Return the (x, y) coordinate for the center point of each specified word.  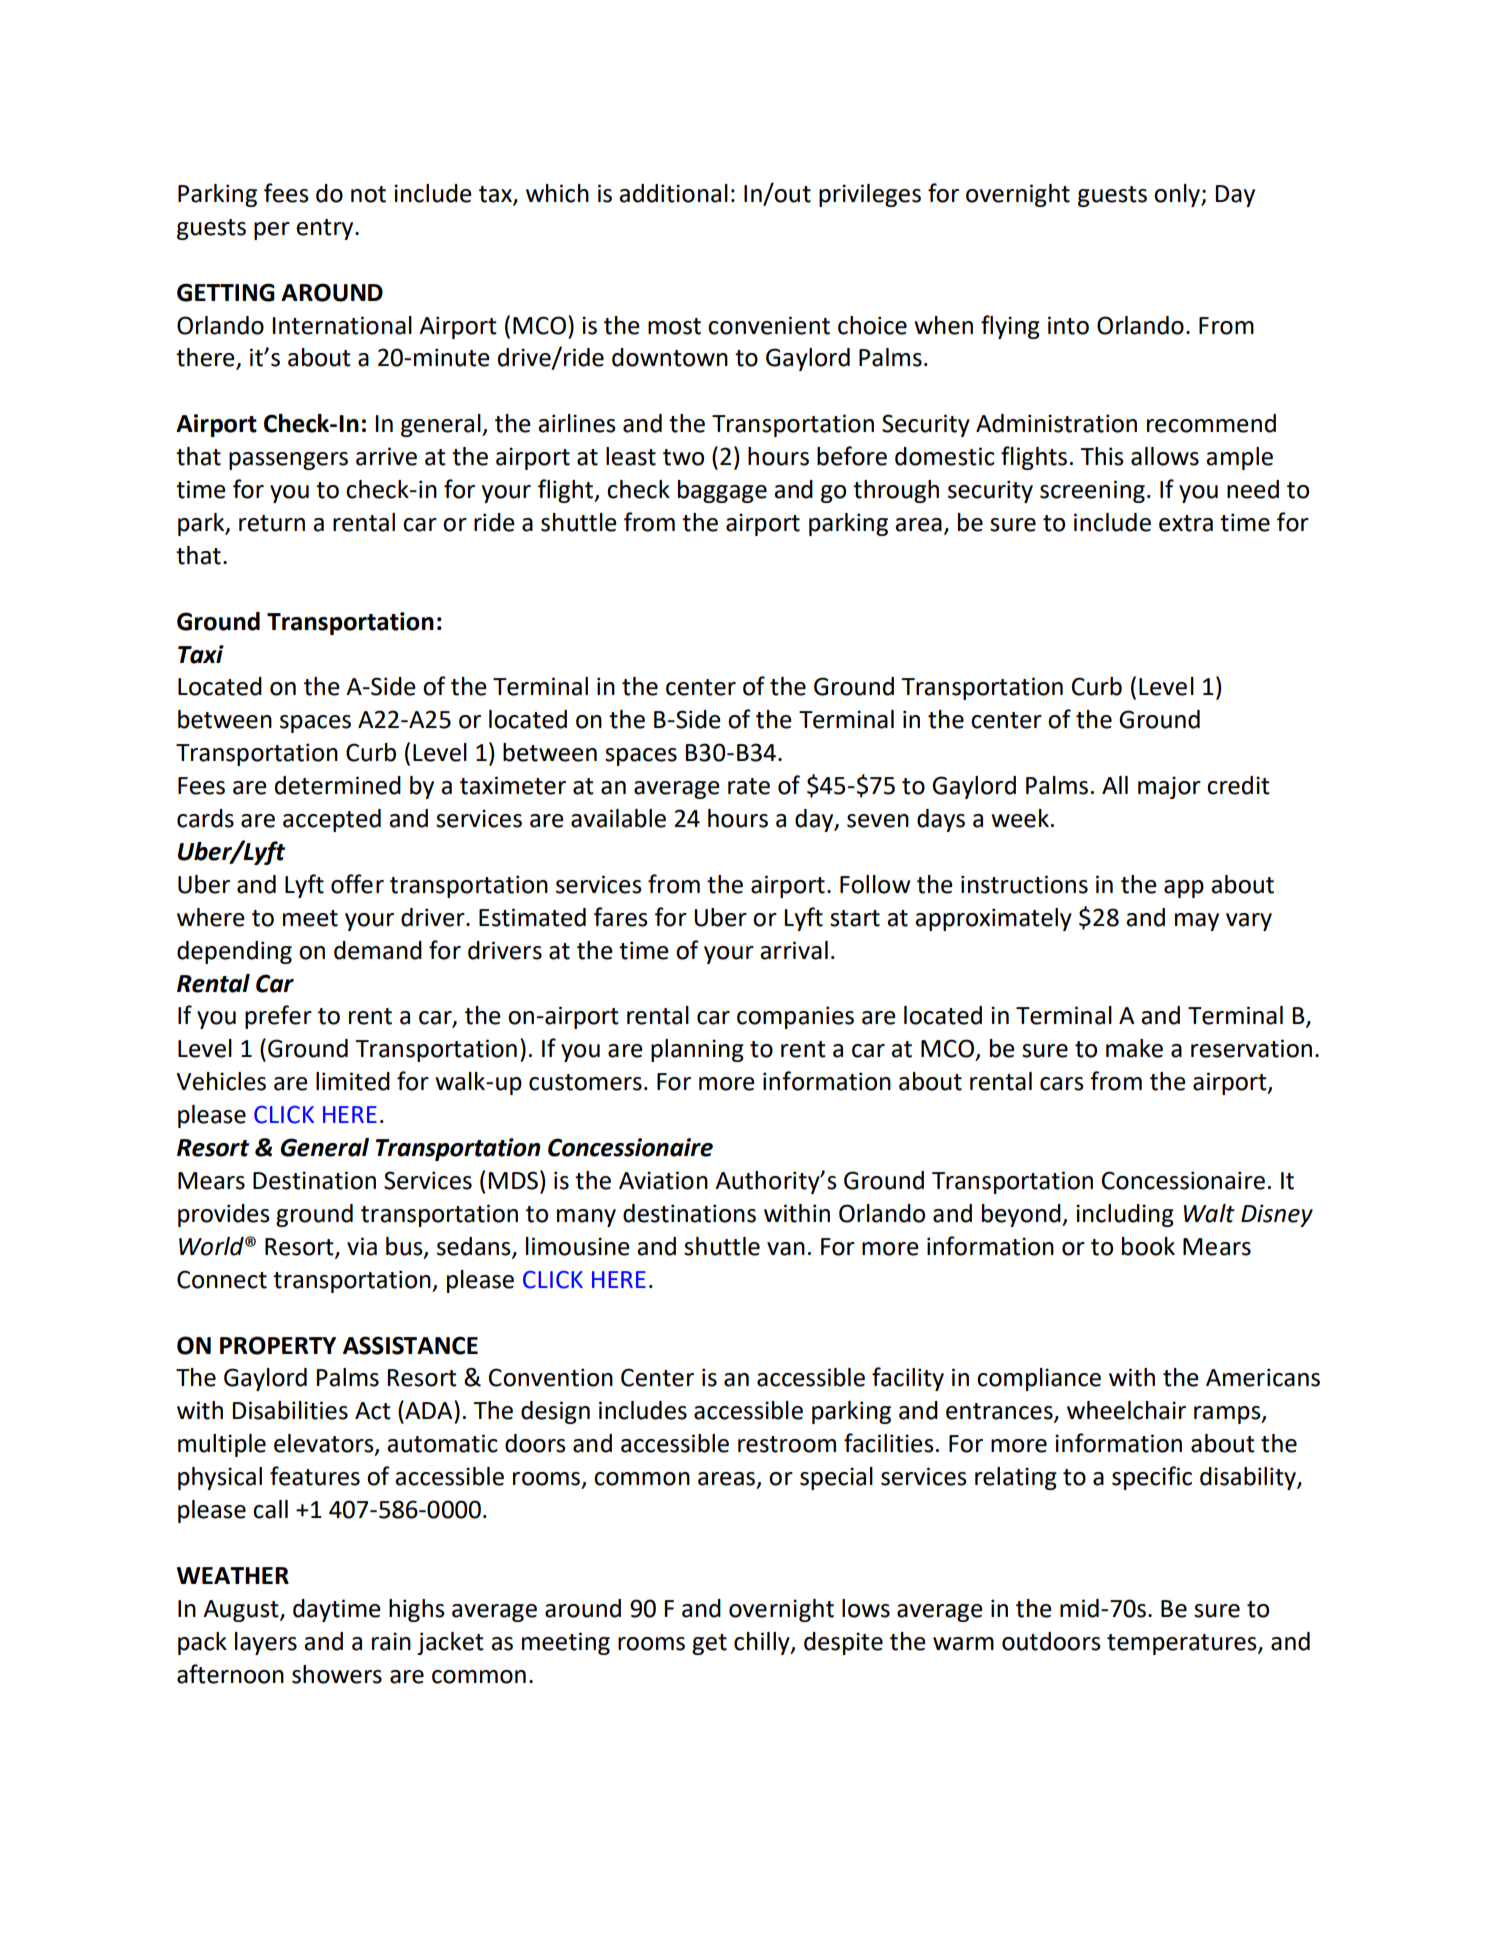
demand (378, 950)
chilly (763, 1643)
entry (326, 229)
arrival (794, 950)
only (1178, 195)
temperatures (1183, 1644)
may (1197, 922)
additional (673, 193)
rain (391, 1641)
